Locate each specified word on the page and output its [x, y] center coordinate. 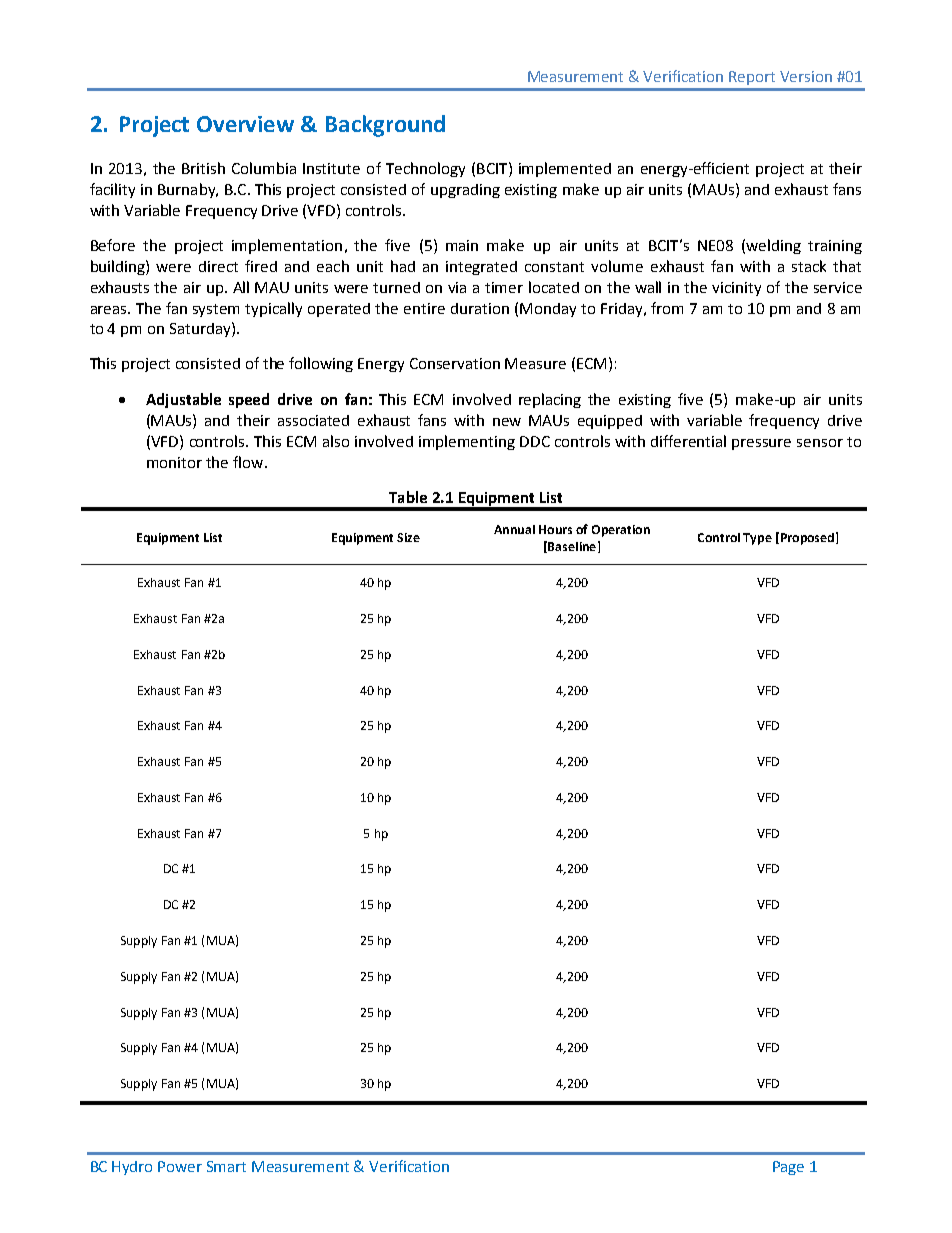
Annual [514, 529]
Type [757, 539]
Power [180, 1166]
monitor [174, 462]
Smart [226, 1166]
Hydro [132, 1168]
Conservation [455, 363]
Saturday [201, 329]
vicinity [736, 289]
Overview [245, 124]
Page [788, 1168]
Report [752, 78]
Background [385, 126]
